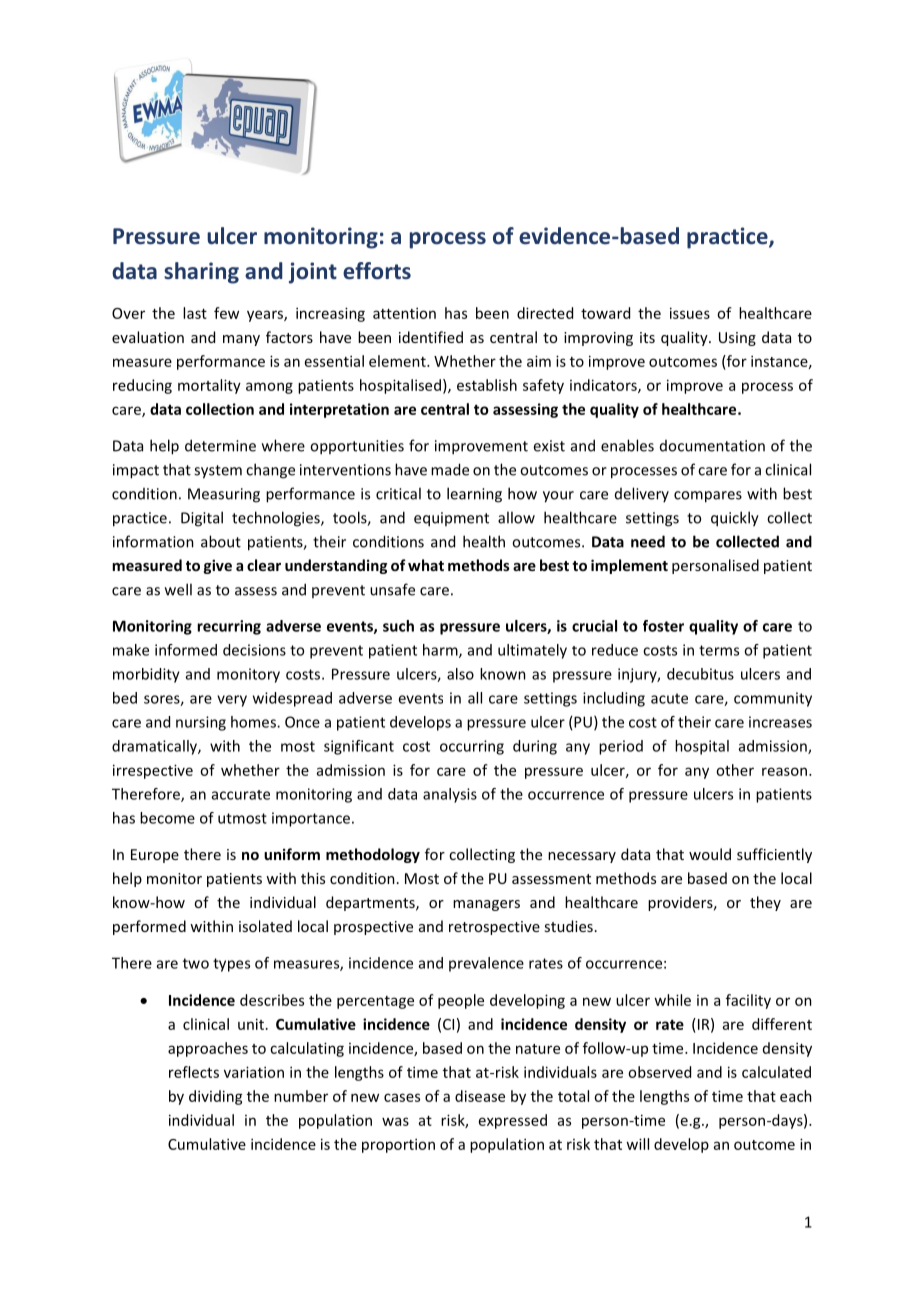  Describe the element at coordinates (404, 313) in the image. I see `attention` at that location.
